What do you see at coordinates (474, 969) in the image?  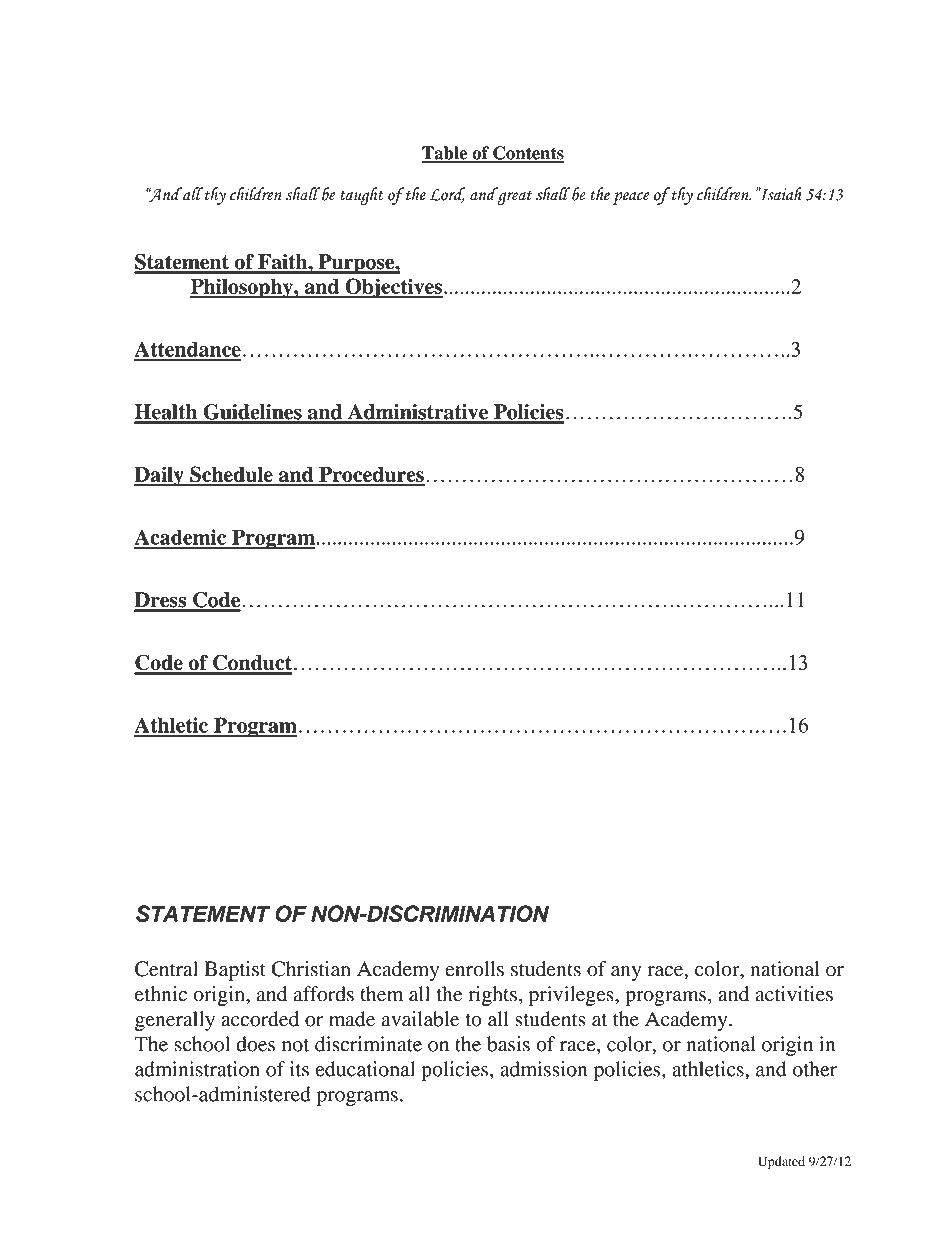 I see `enrolls` at bounding box center [474, 969].
